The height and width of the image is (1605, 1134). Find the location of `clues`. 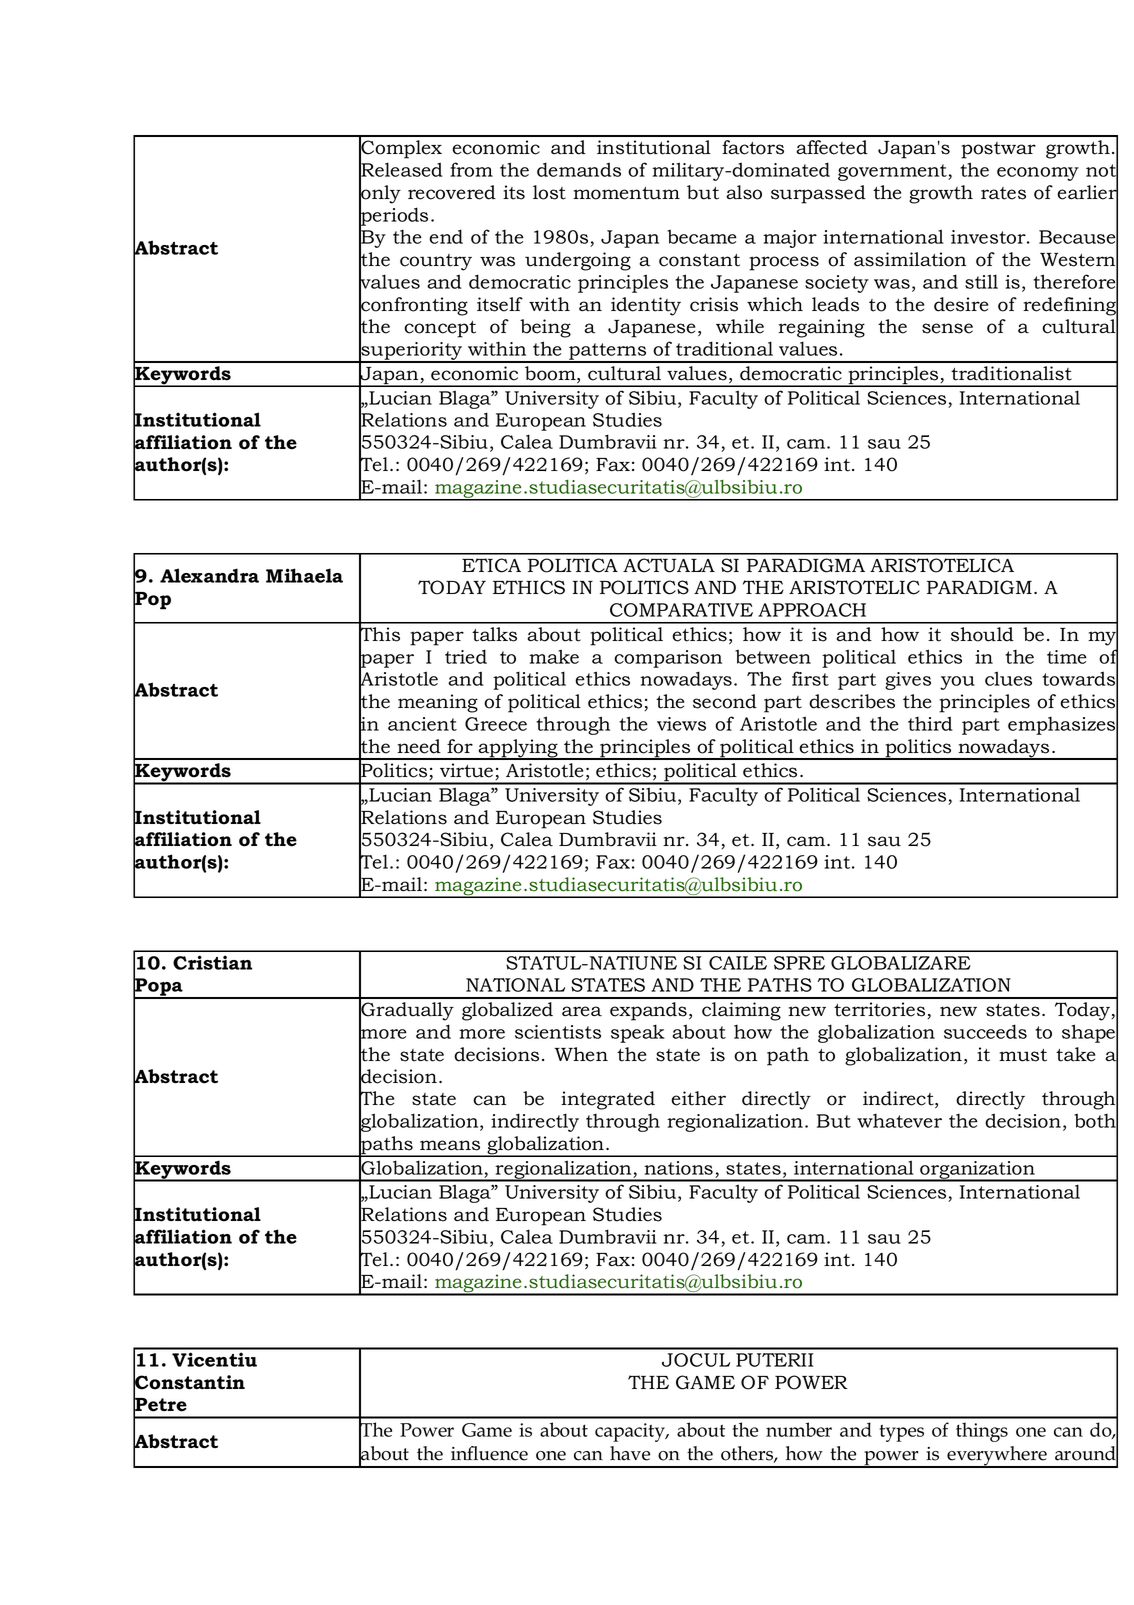

clues is located at coordinates (1008, 678).
